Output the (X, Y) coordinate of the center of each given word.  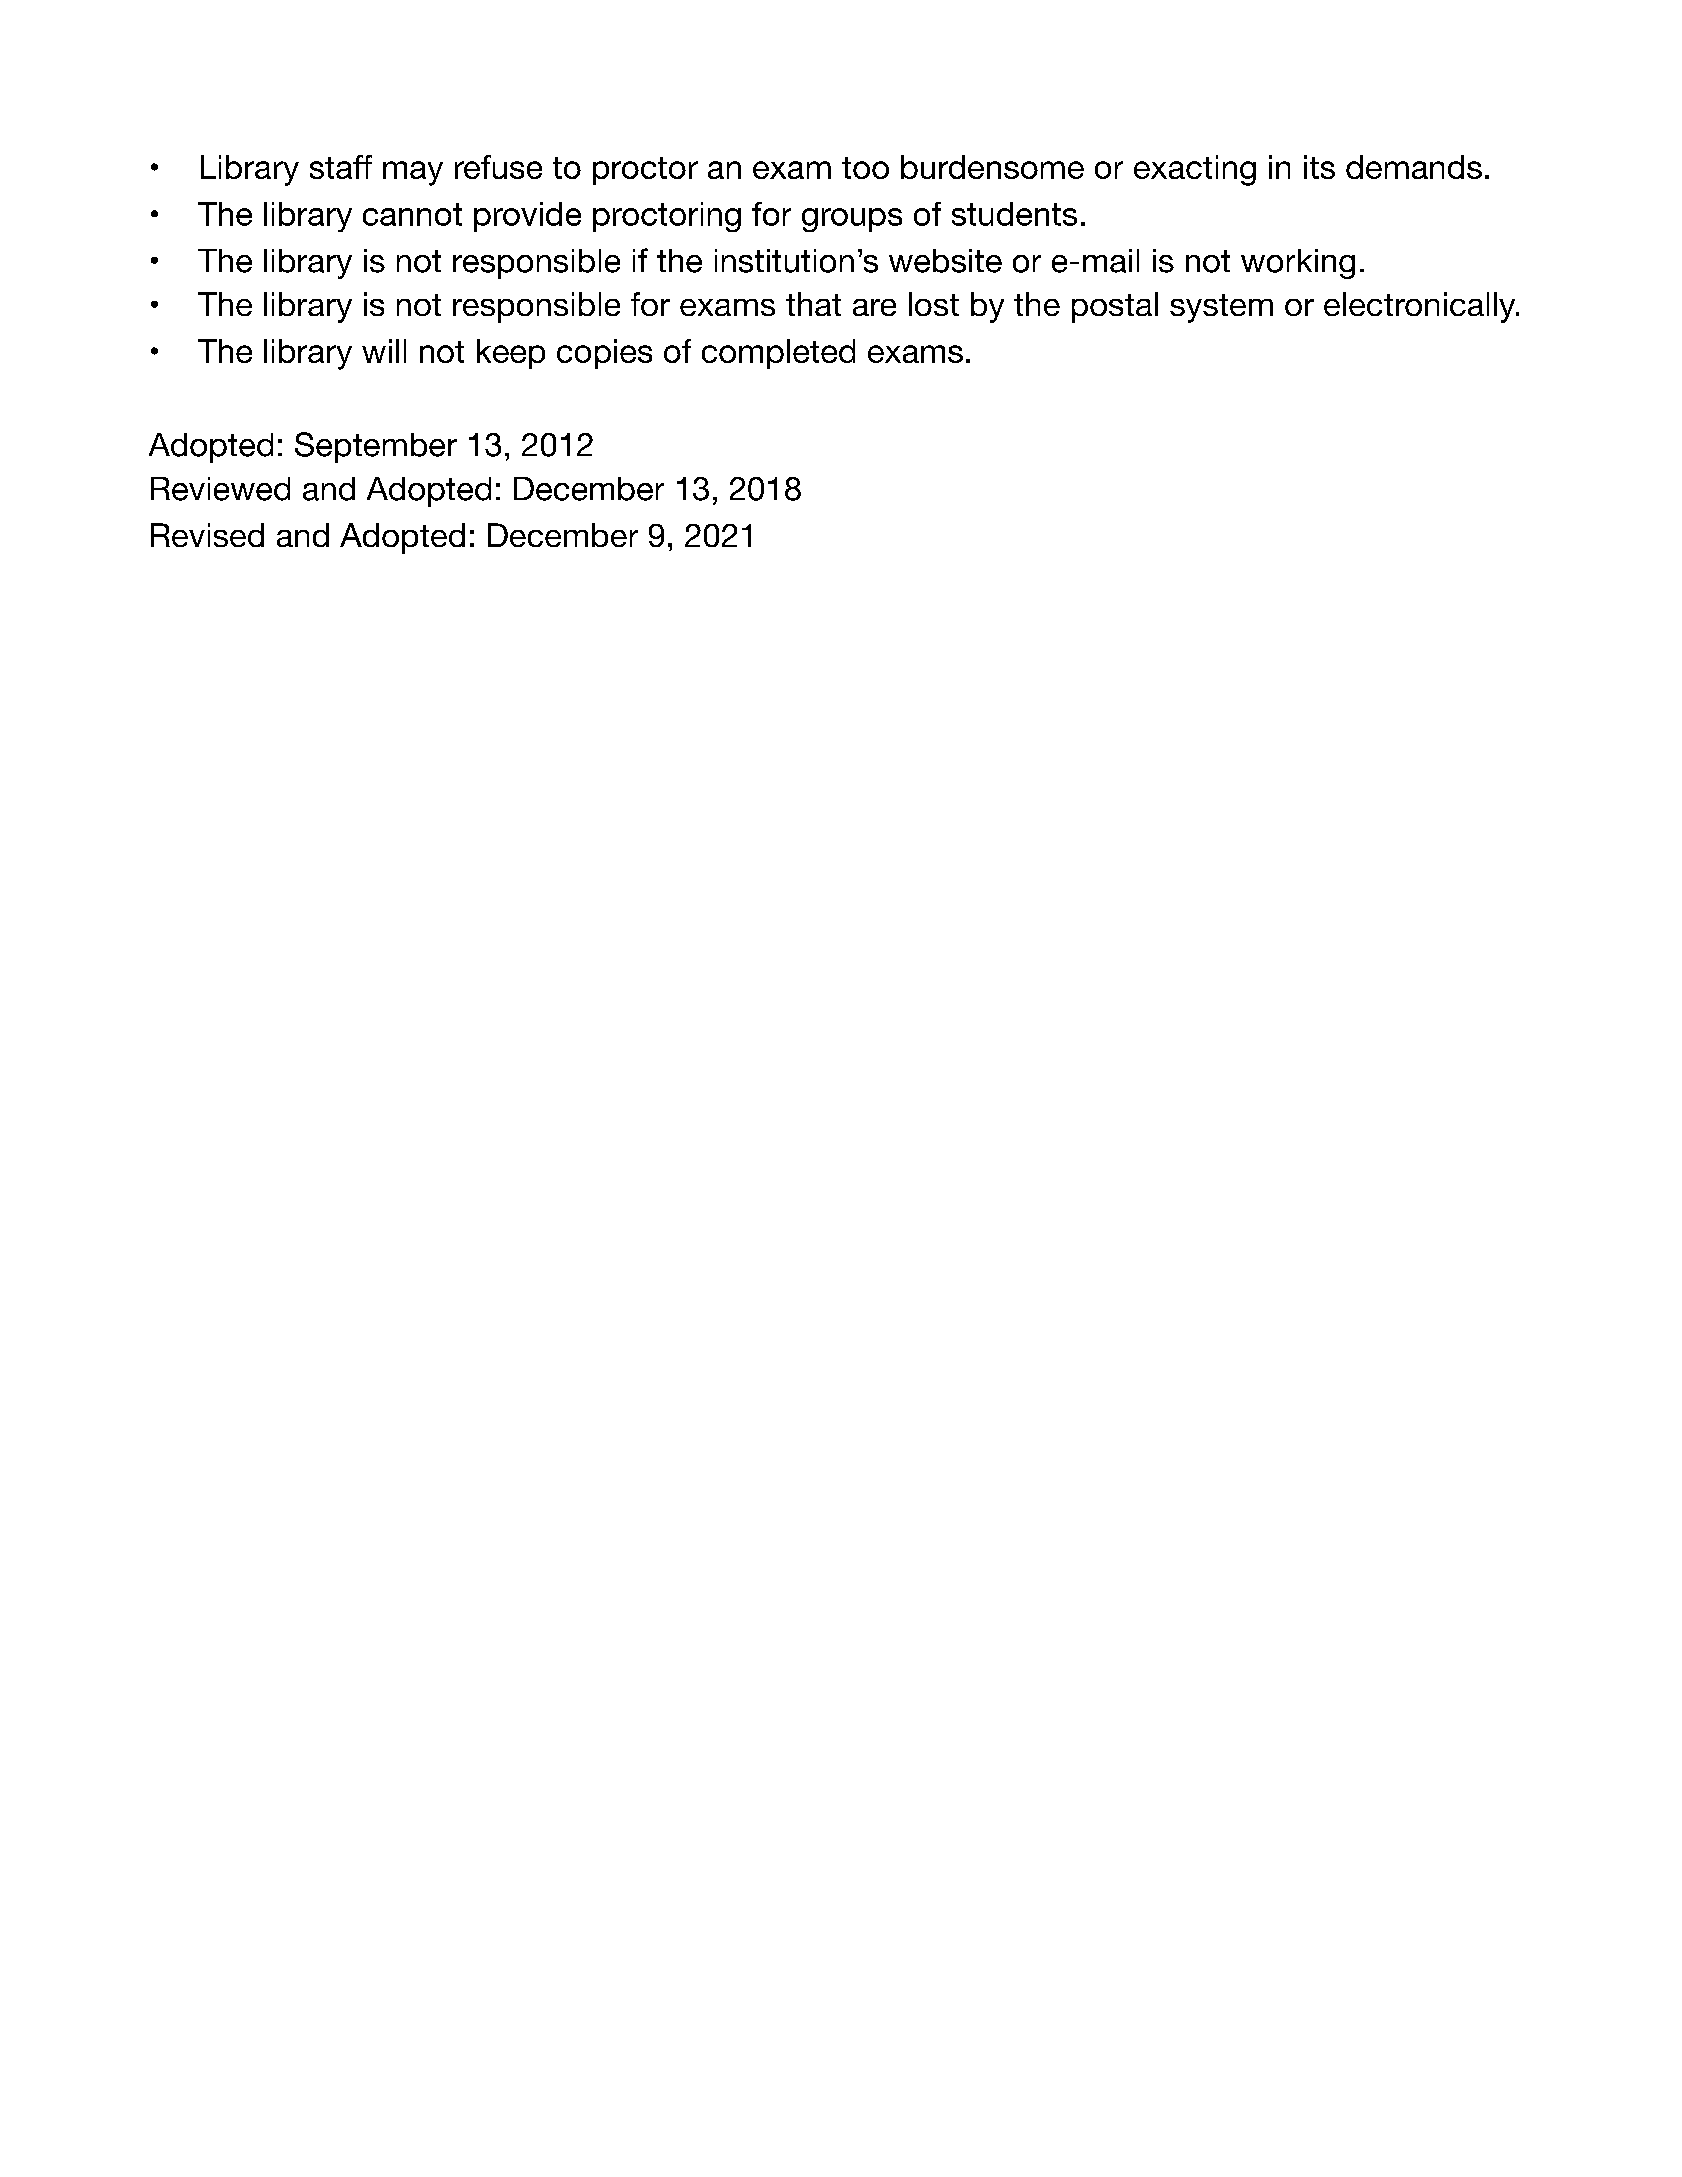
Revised (207, 535)
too (865, 168)
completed (778, 354)
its (1319, 167)
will (384, 351)
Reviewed (220, 489)
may (413, 173)
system (1221, 308)
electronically (1421, 307)
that (813, 304)
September (376, 447)
